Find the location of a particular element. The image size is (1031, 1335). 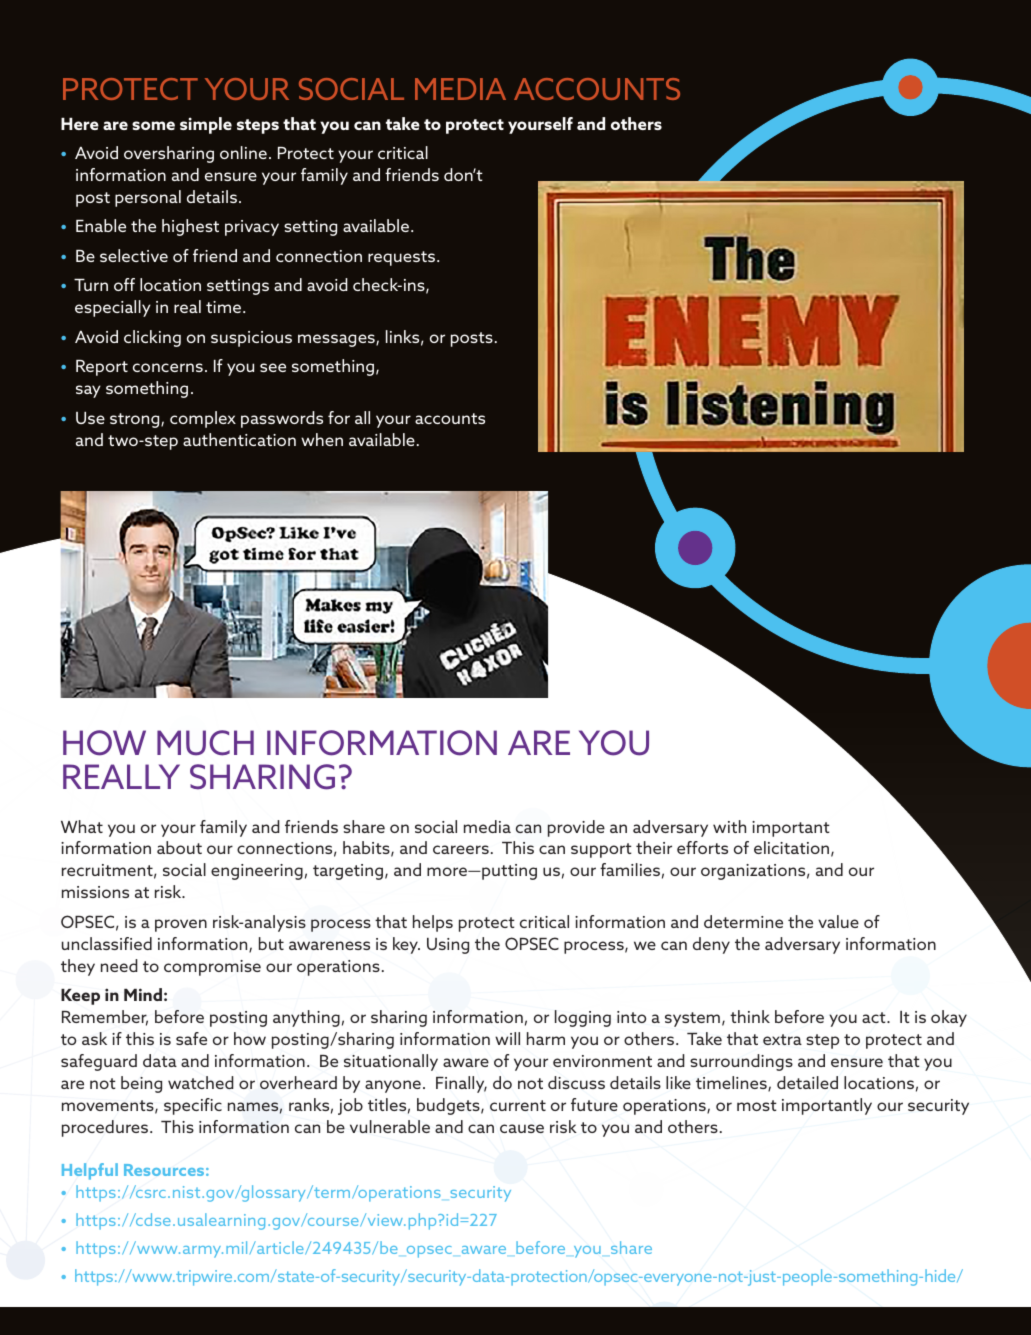

passwords is located at coordinates (282, 419).
